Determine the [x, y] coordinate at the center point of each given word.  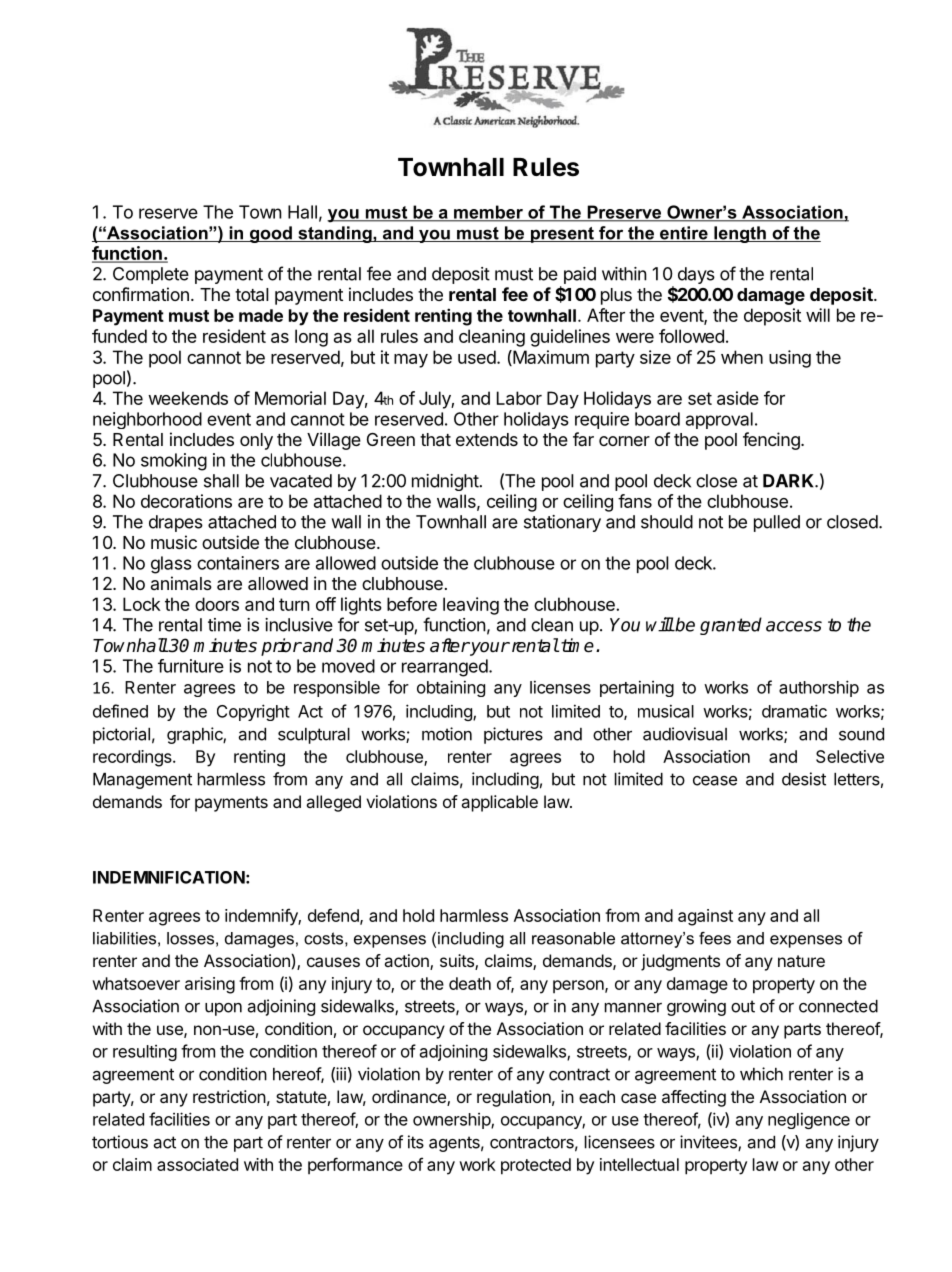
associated [197, 1164]
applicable [499, 803]
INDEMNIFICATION [169, 877]
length [740, 234]
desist [804, 779]
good [270, 234]
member [488, 213]
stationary [562, 523]
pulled [777, 523]
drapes [176, 523]
